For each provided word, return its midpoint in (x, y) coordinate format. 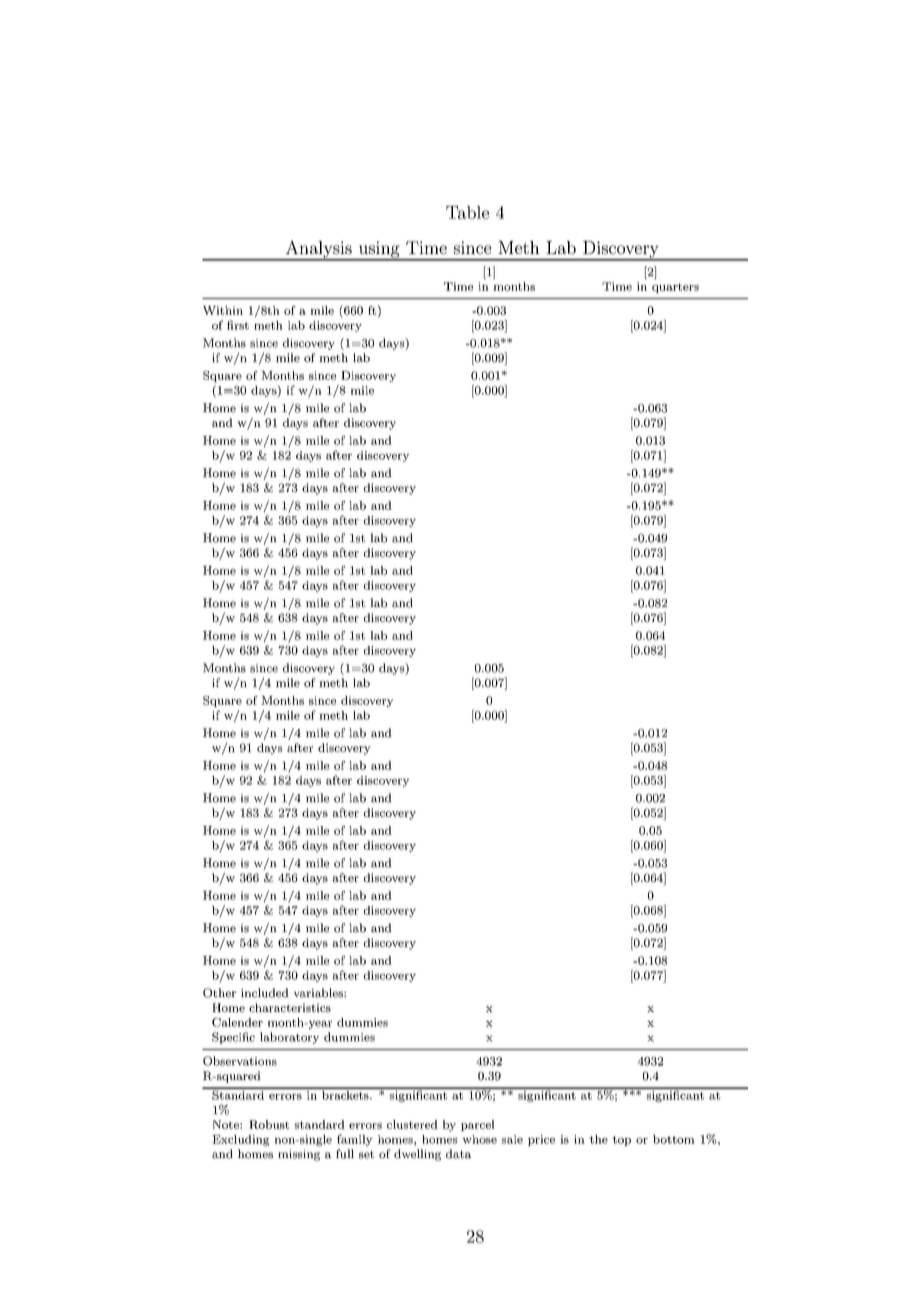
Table (467, 212)
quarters (675, 288)
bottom (674, 1139)
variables (319, 993)
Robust (269, 1124)
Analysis (318, 250)
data (458, 1154)
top (621, 1141)
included (265, 993)
